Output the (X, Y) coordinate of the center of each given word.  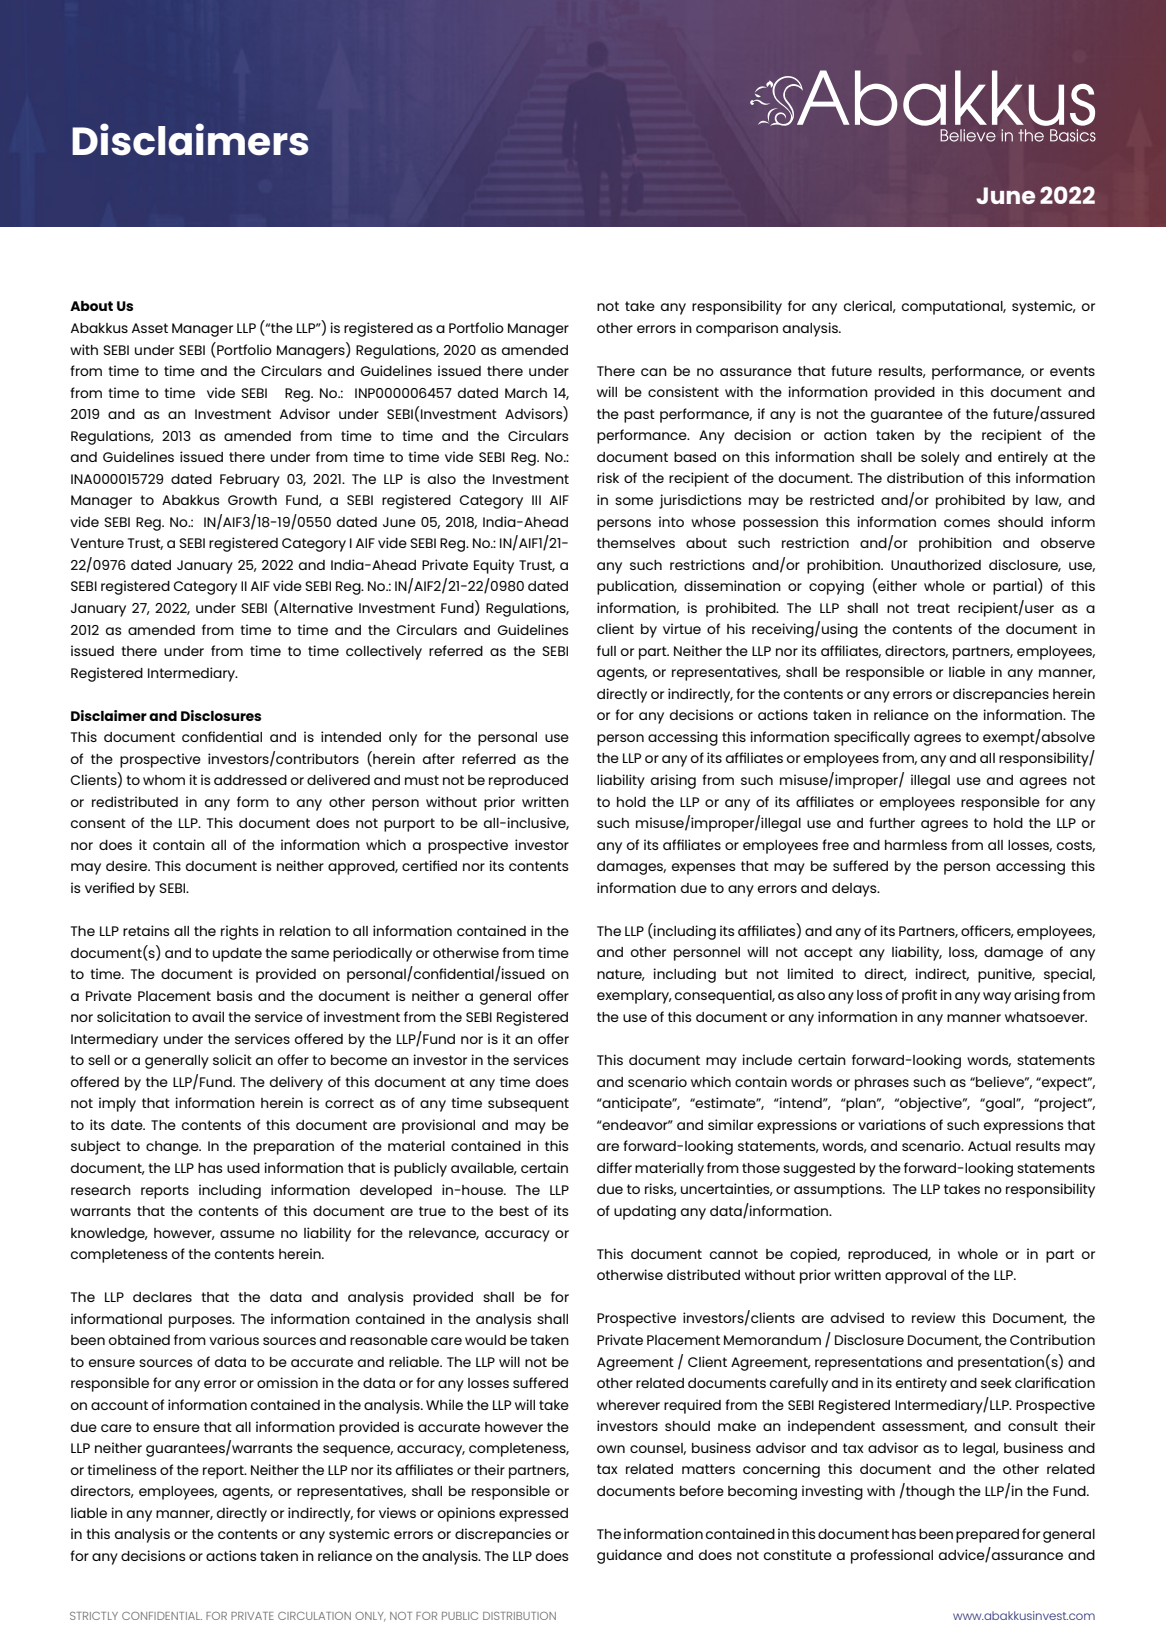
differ (614, 1167)
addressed (250, 780)
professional (892, 1556)
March (526, 393)
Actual (989, 1146)
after (439, 758)
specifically (872, 738)
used (243, 1168)
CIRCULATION (314, 1616)
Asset (150, 328)
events (1072, 371)
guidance (629, 1556)
